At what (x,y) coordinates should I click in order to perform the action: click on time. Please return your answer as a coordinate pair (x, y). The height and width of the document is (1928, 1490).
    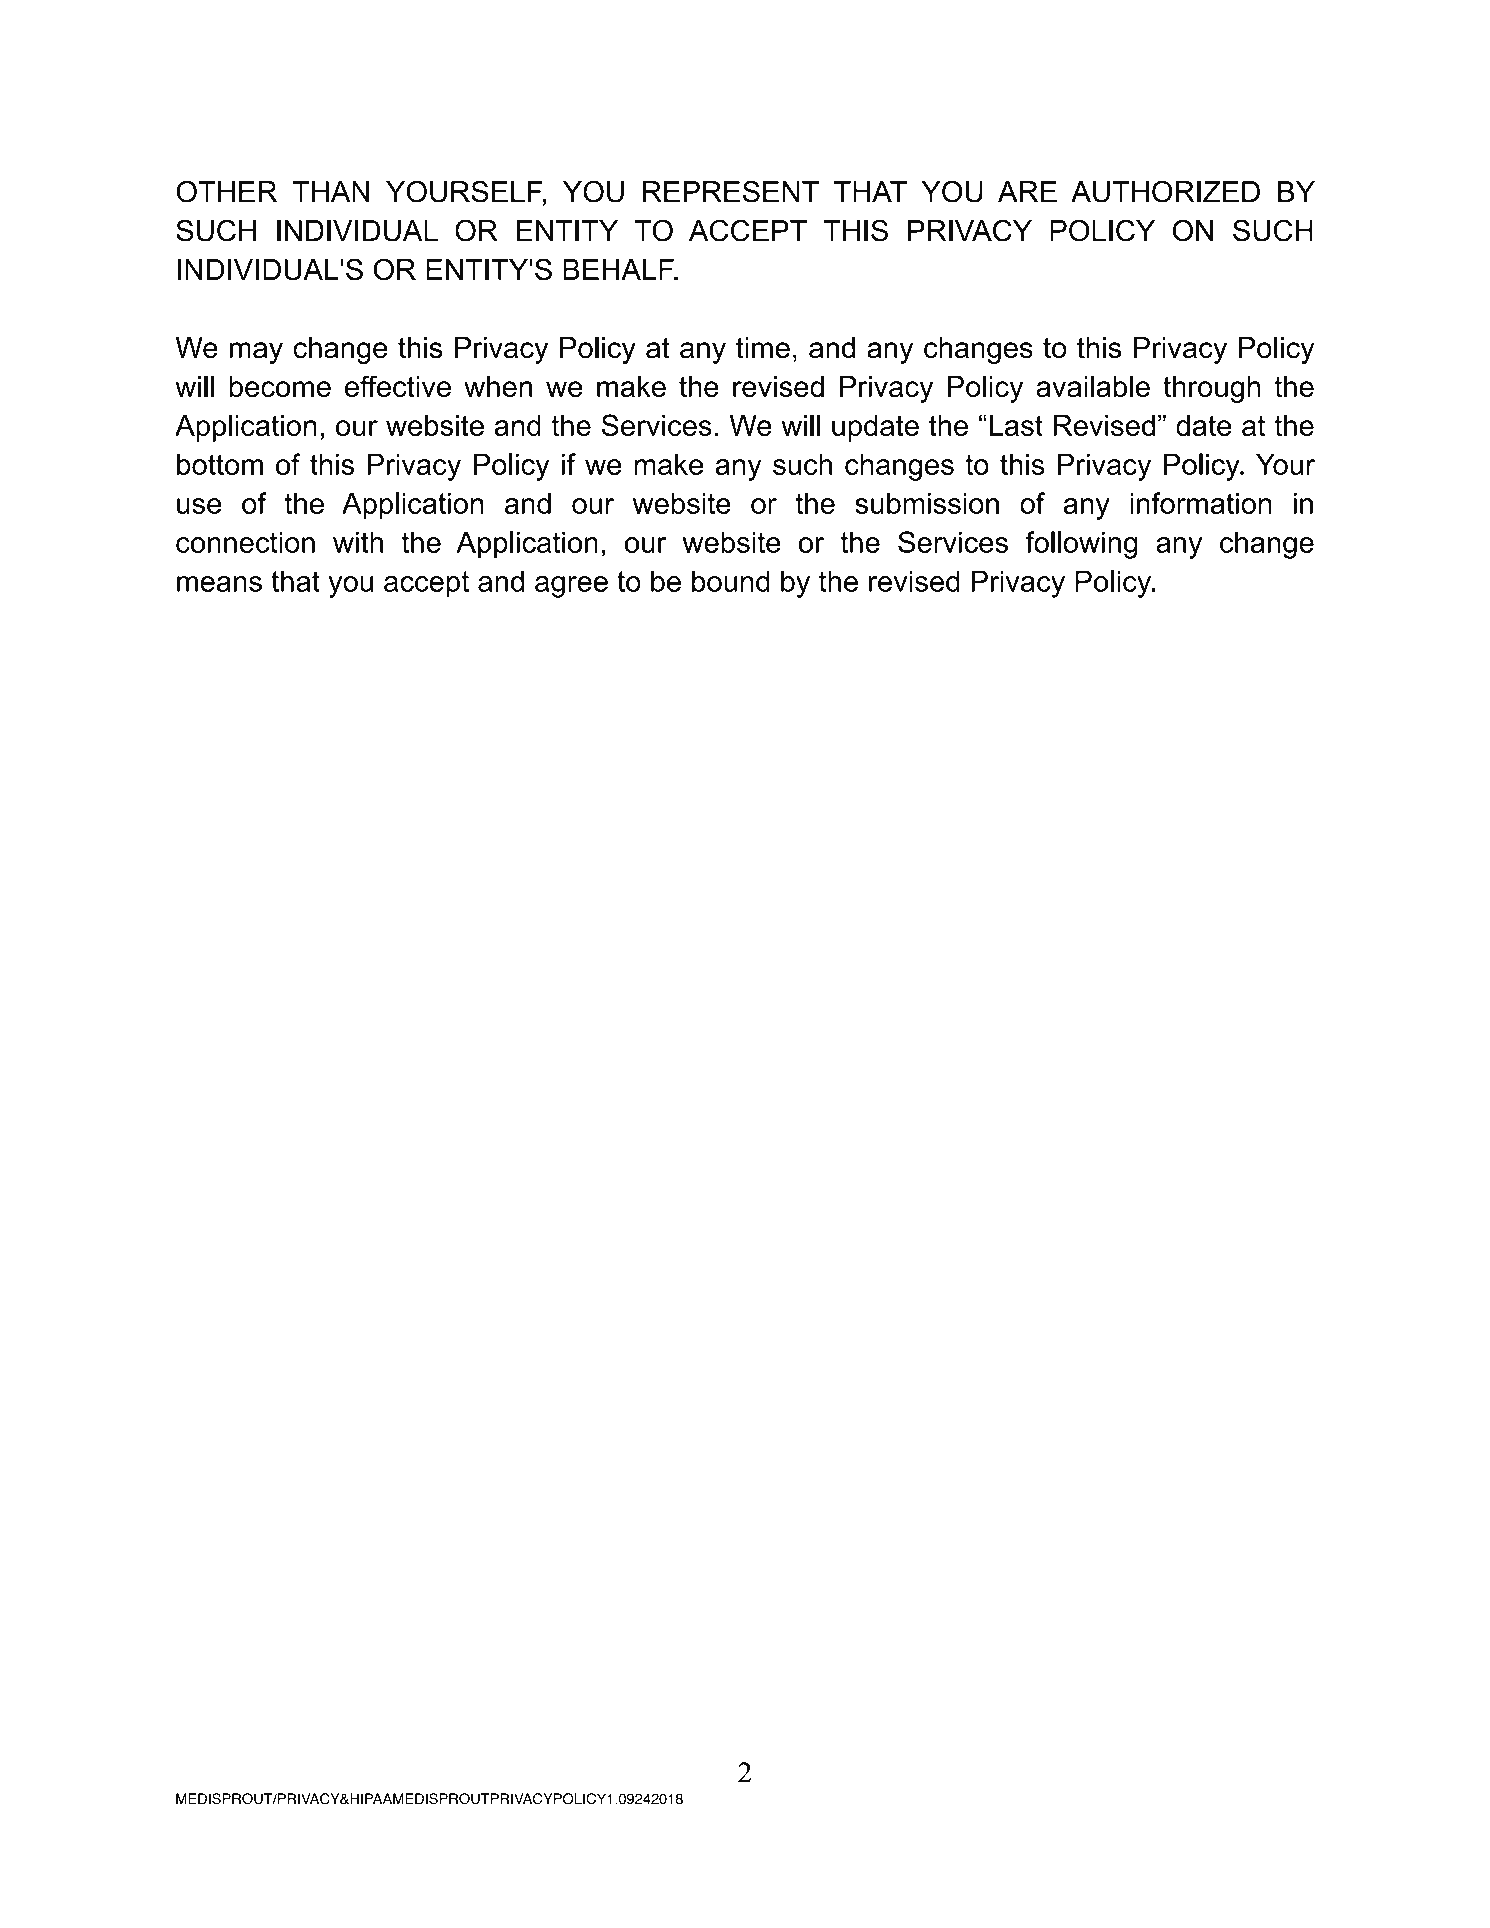
    Looking at the image, I should click on (763, 347).
